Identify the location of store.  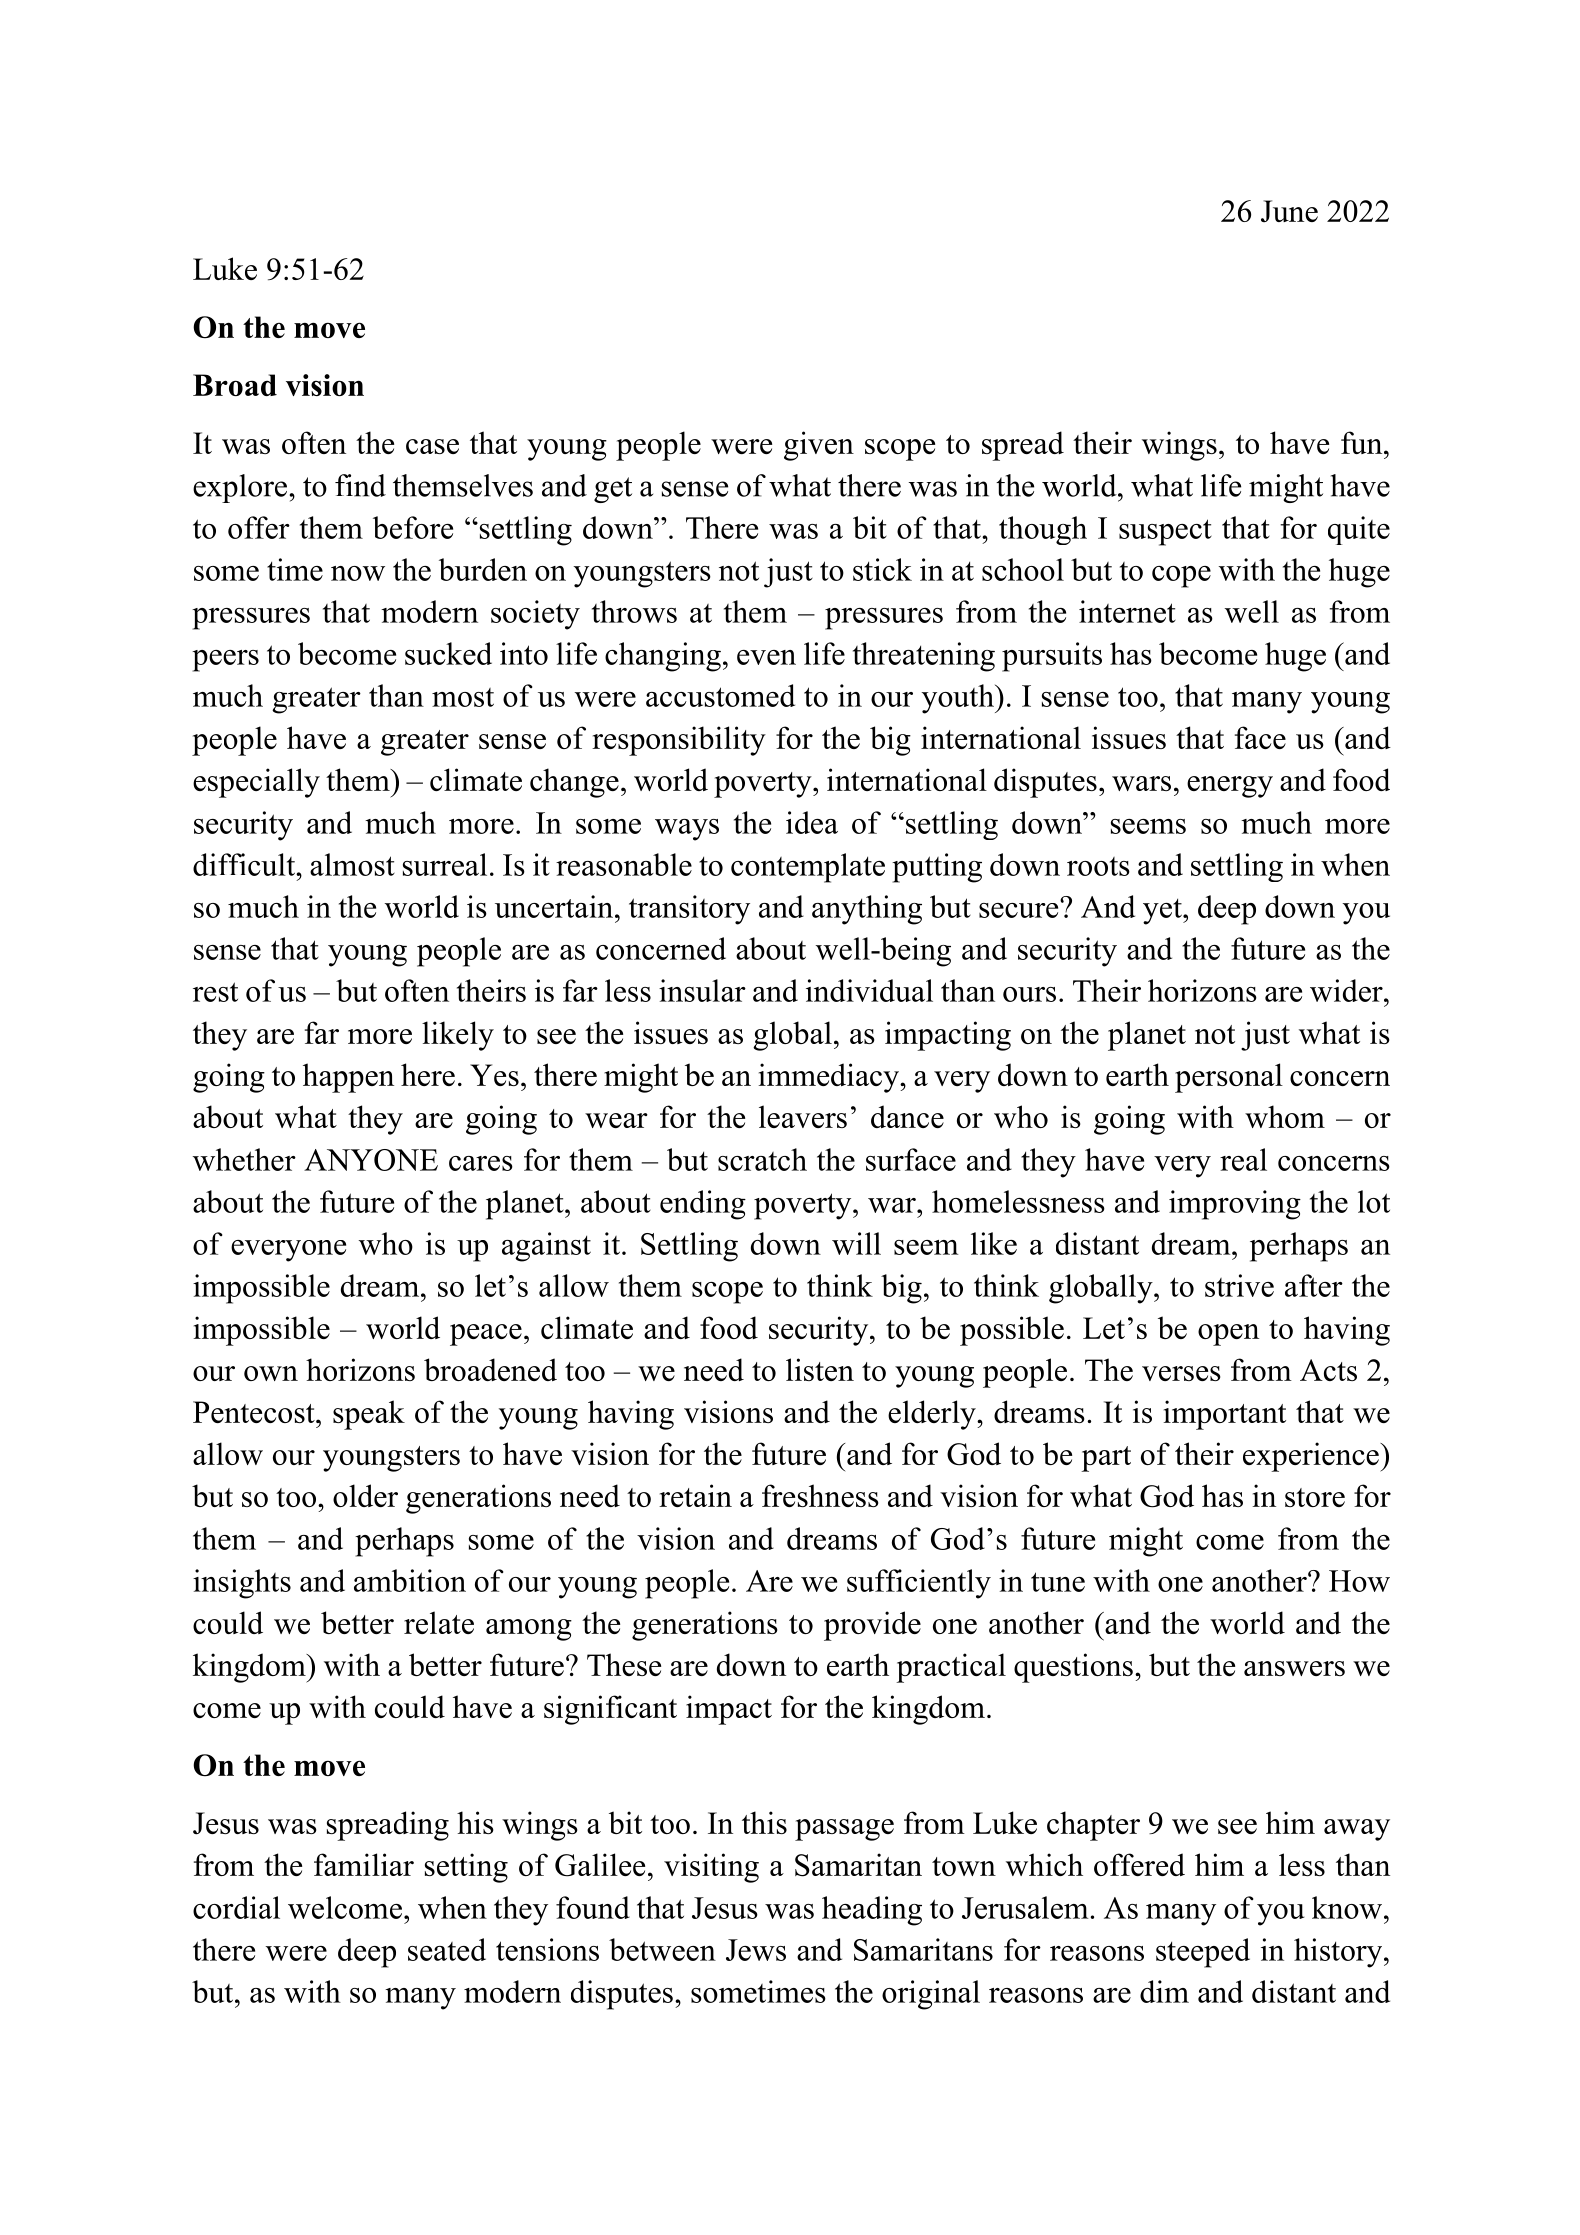
(1315, 1497).
